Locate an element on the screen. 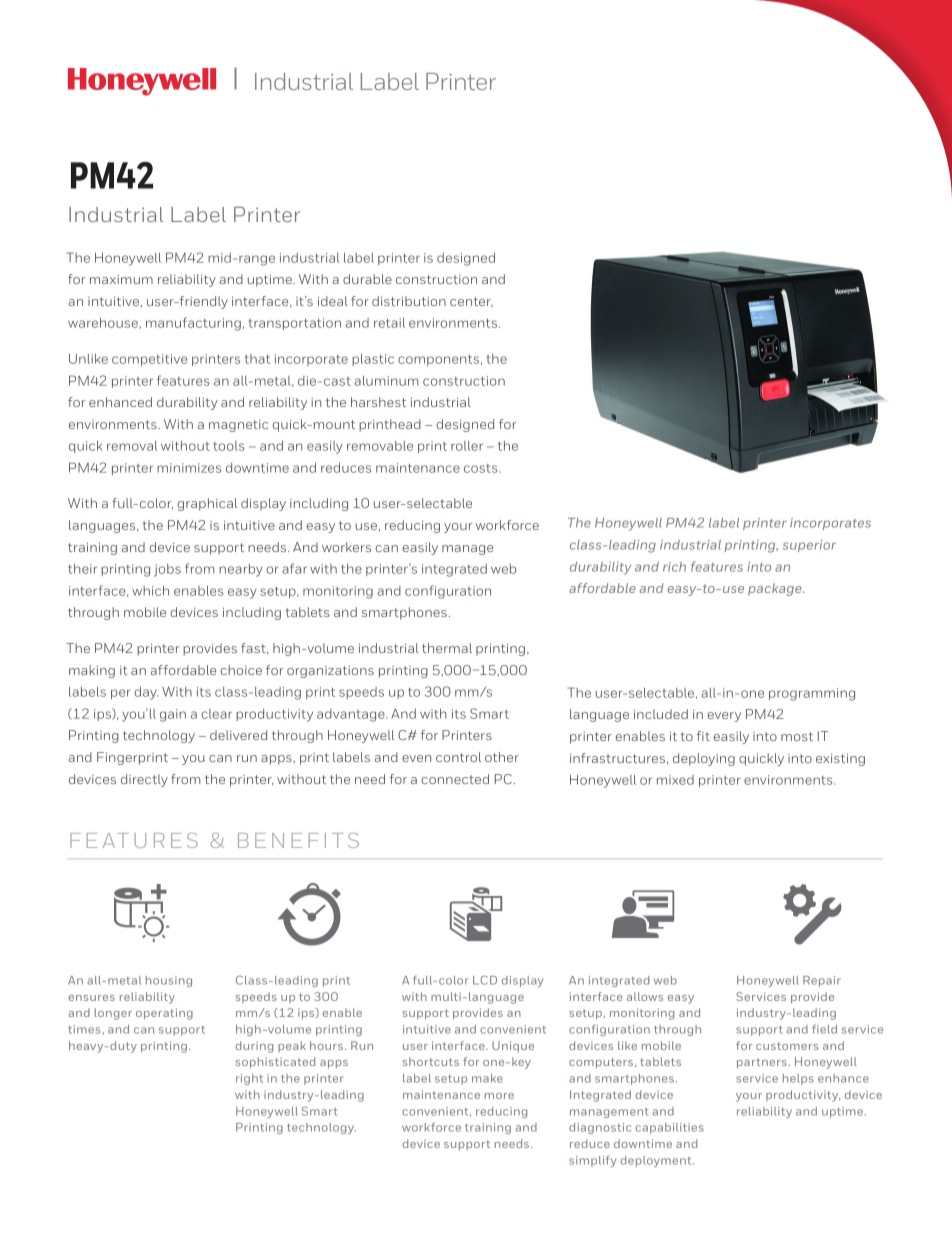  superior is located at coordinates (809, 546).
